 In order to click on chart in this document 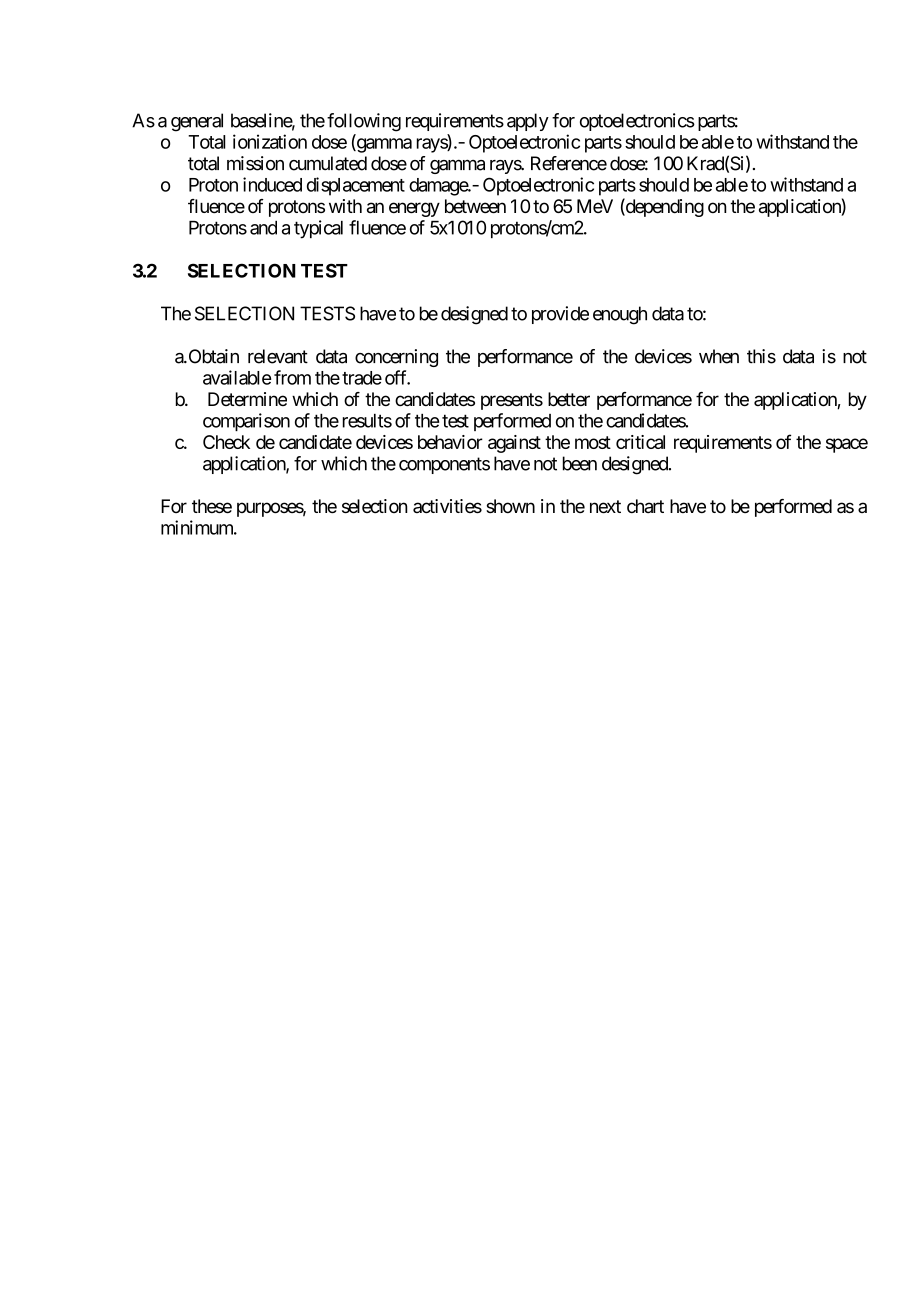, I will do `click(645, 506)`.
